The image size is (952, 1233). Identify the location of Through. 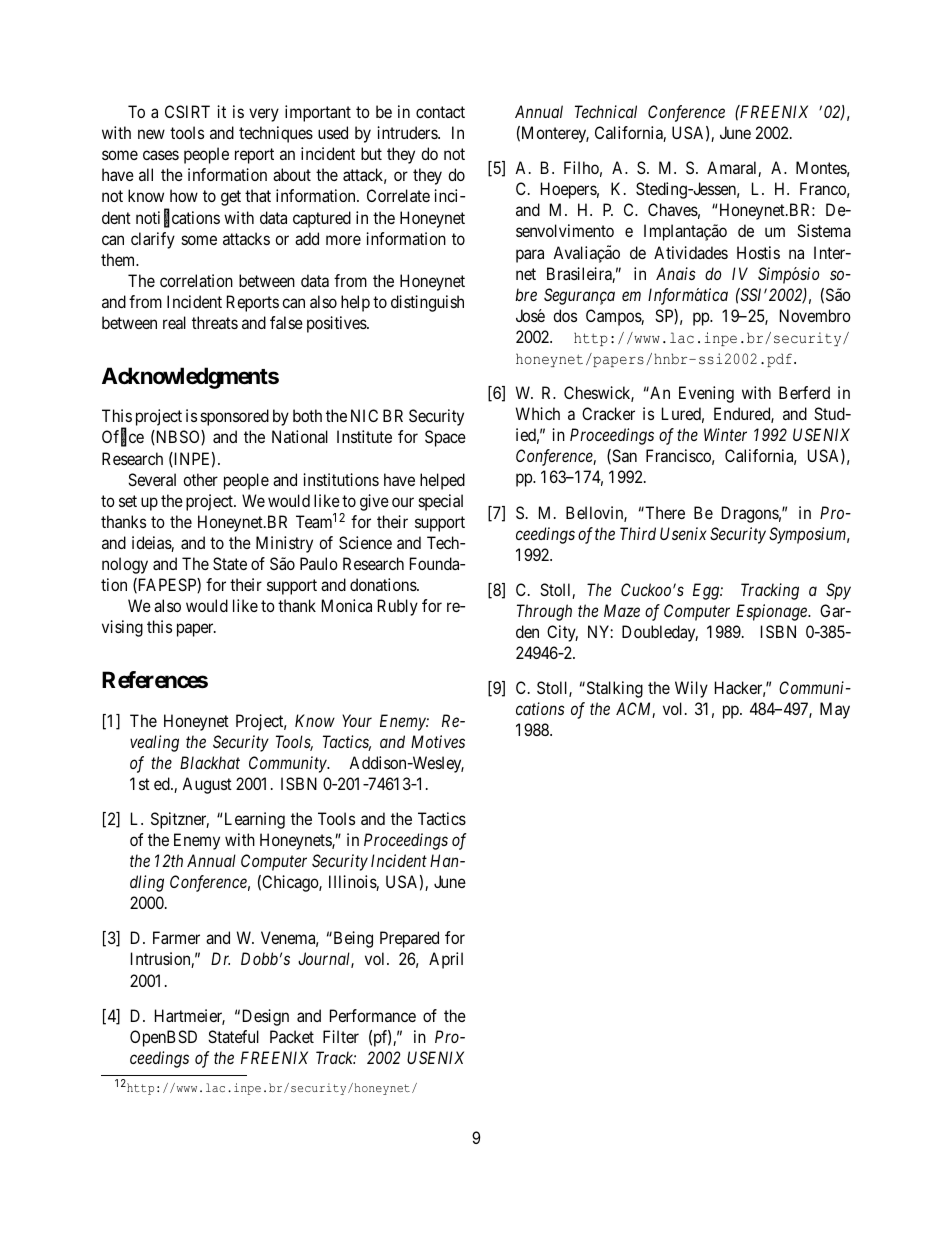
(544, 612).
